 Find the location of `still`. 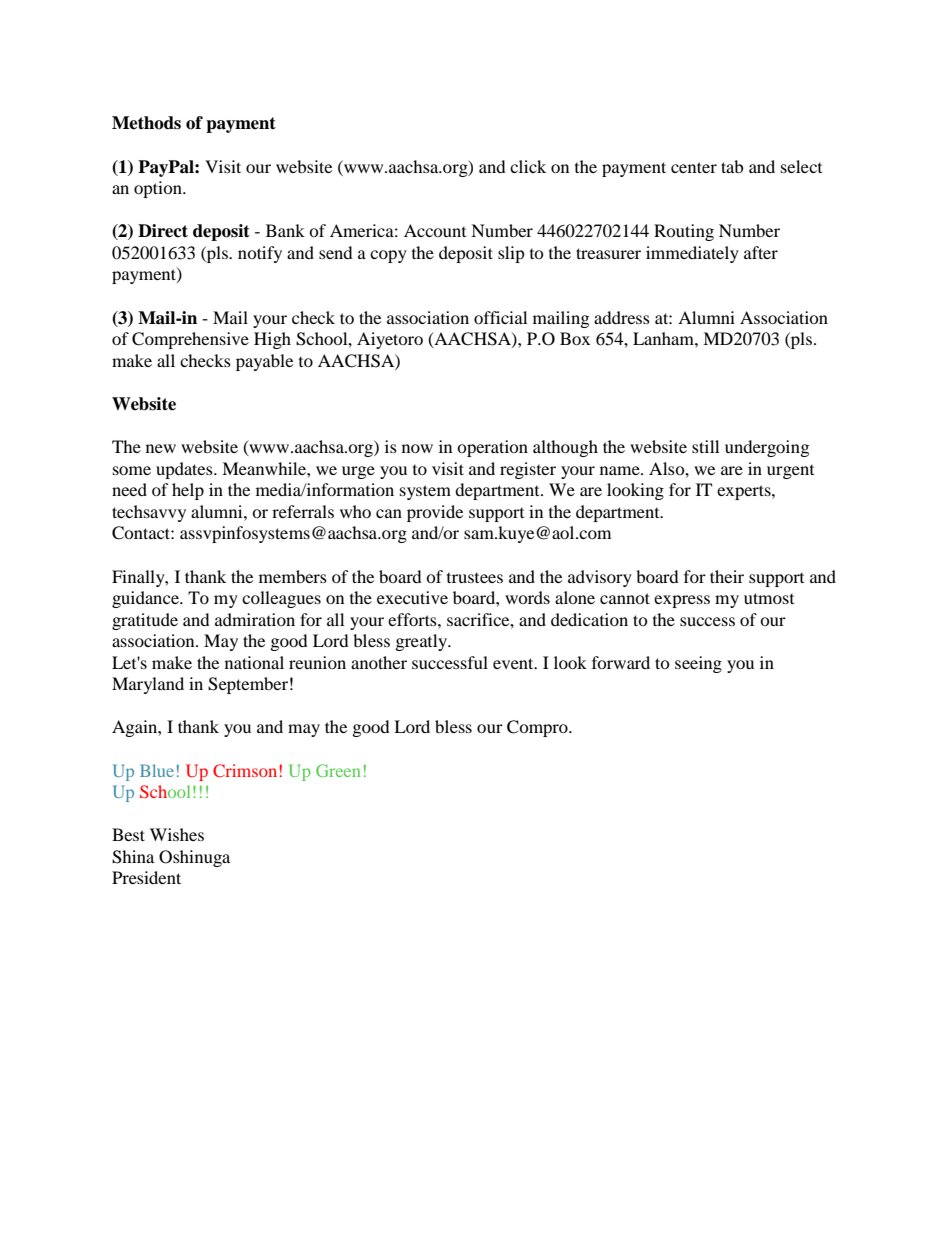

still is located at coordinates (705, 446).
